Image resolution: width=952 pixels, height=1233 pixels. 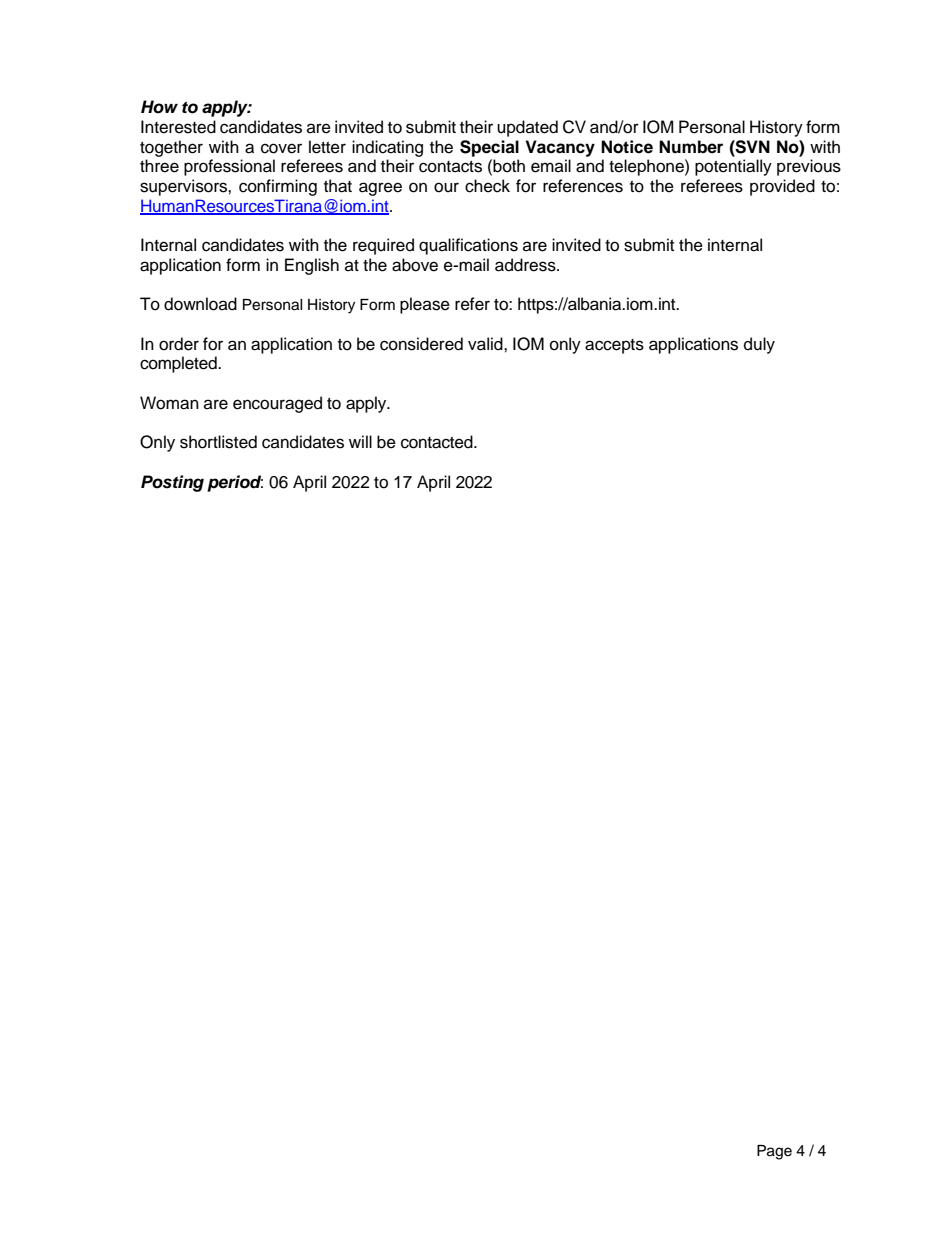 I want to click on duly, so click(x=759, y=345).
